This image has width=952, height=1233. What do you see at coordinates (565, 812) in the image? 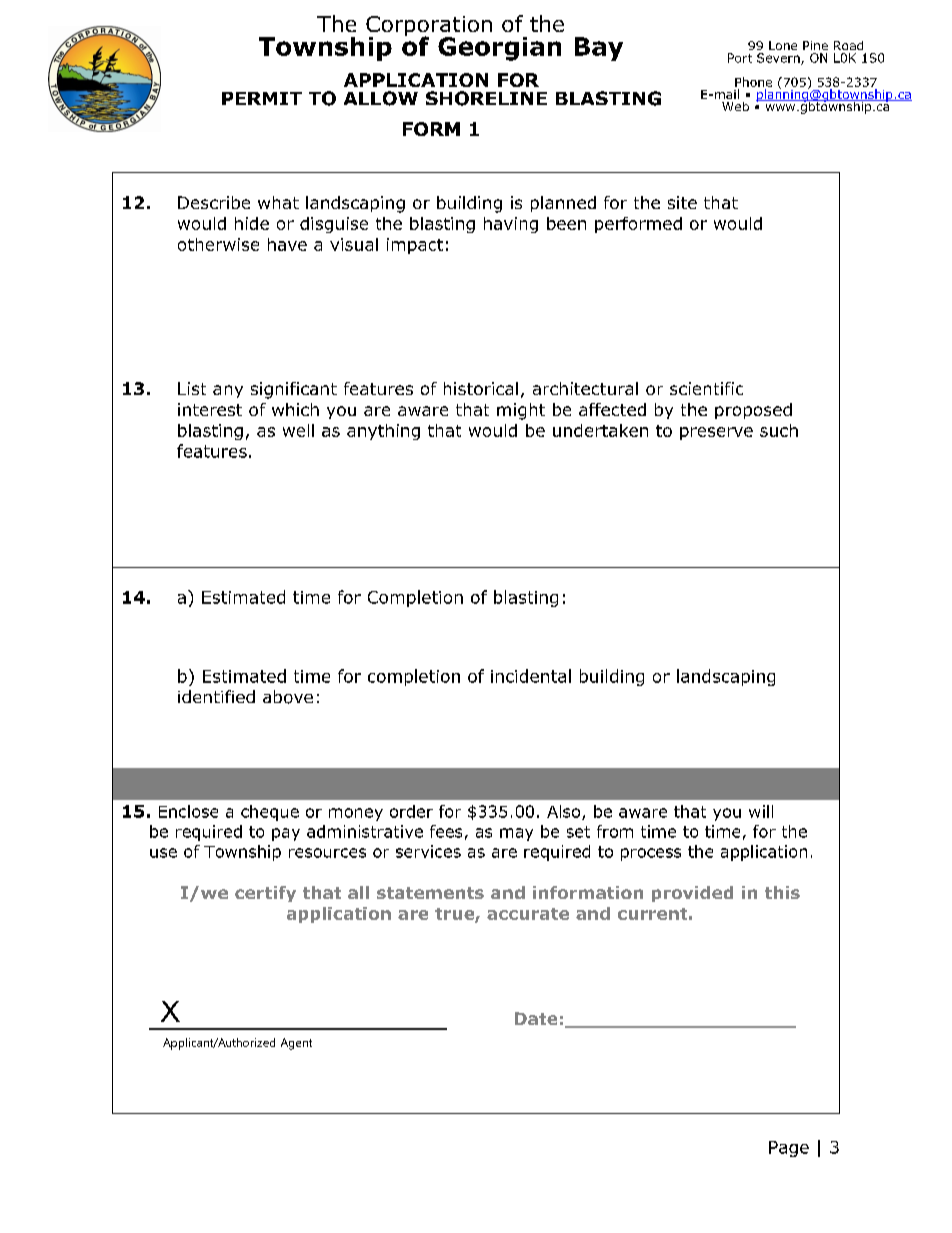
I see `Also` at bounding box center [565, 812].
